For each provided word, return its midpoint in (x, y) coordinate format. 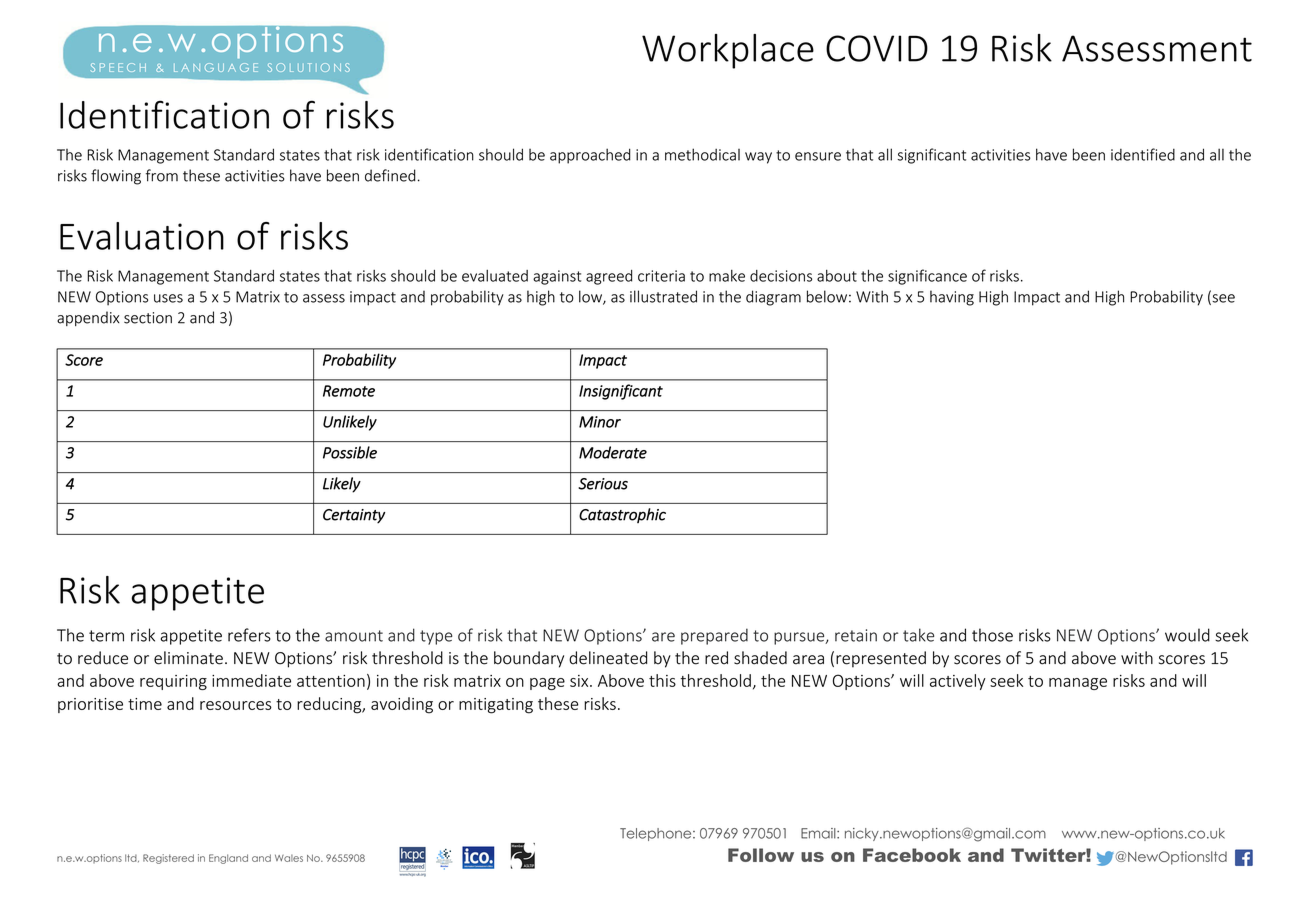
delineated (608, 658)
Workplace (728, 51)
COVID (877, 48)
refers (249, 635)
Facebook (912, 855)
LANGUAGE (216, 67)
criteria (661, 276)
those (992, 635)
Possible (350, 452)
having (952, 298)
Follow (761, 855)
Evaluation (142, 236)
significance (927, 277)
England (228, 859)
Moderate (613, 452)
